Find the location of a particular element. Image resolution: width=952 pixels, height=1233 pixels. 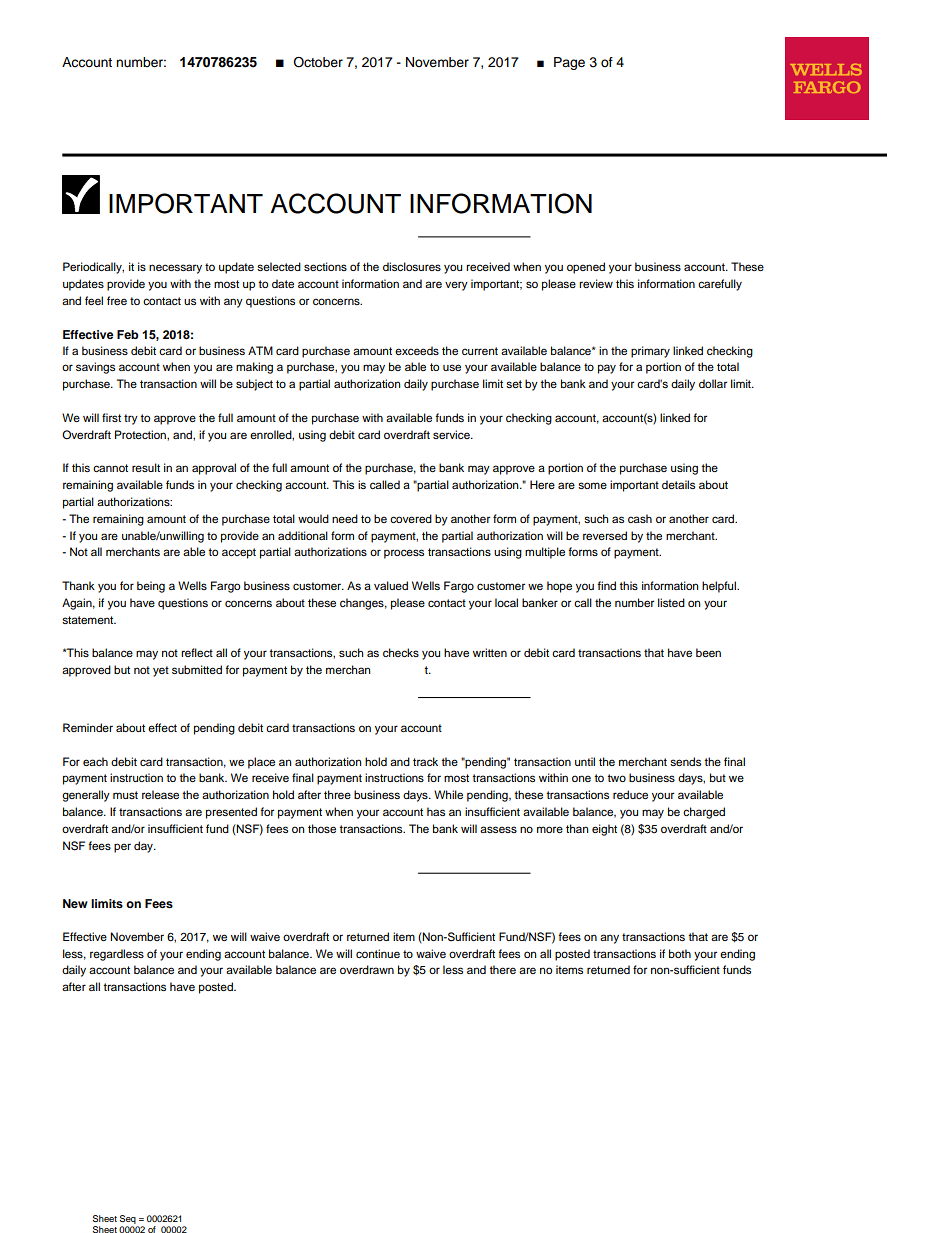

exceeds is located at coordinates (417, 350).
